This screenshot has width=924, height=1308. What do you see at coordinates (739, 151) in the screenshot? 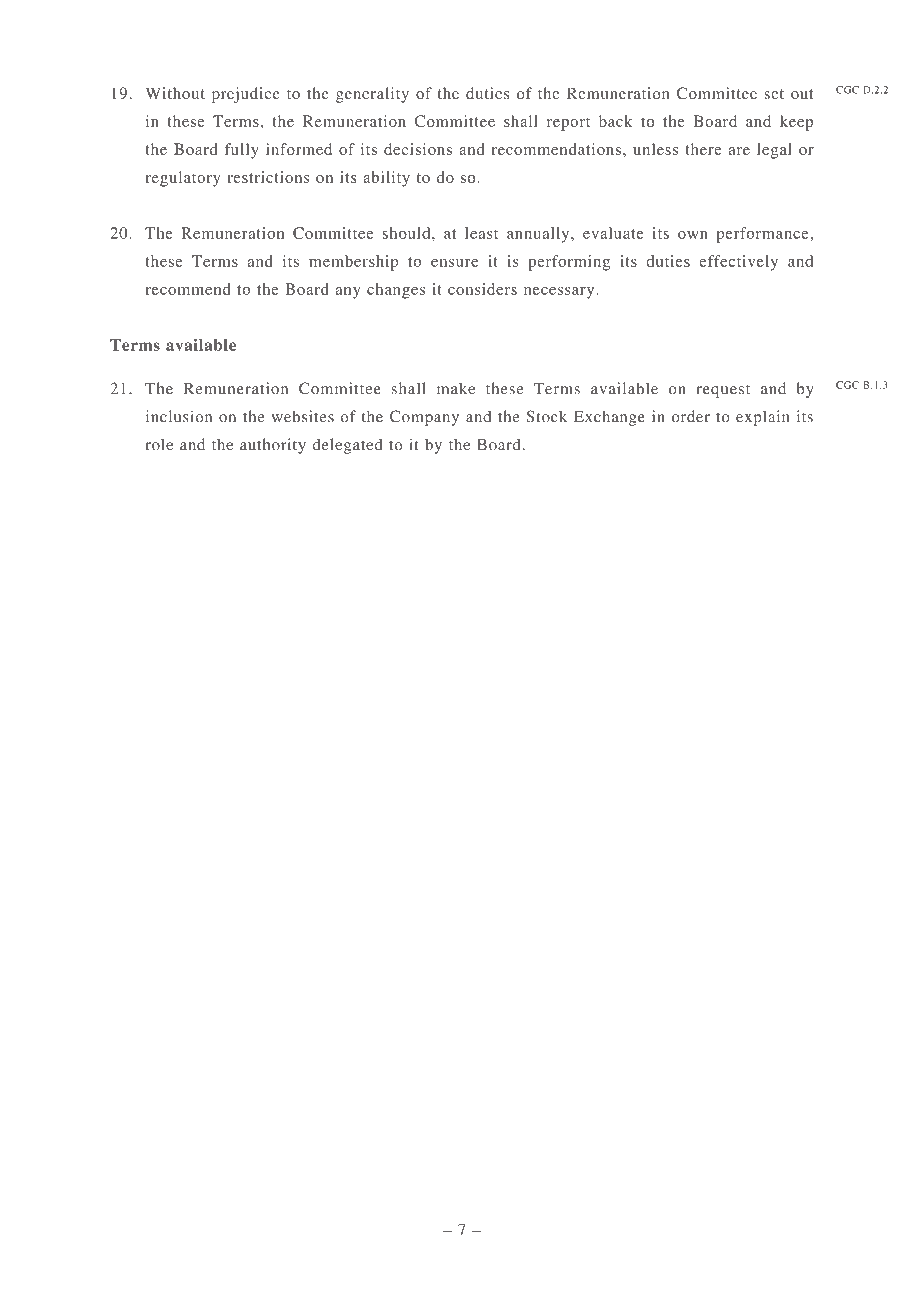
I see `are` at bounding box center [739, 151].
